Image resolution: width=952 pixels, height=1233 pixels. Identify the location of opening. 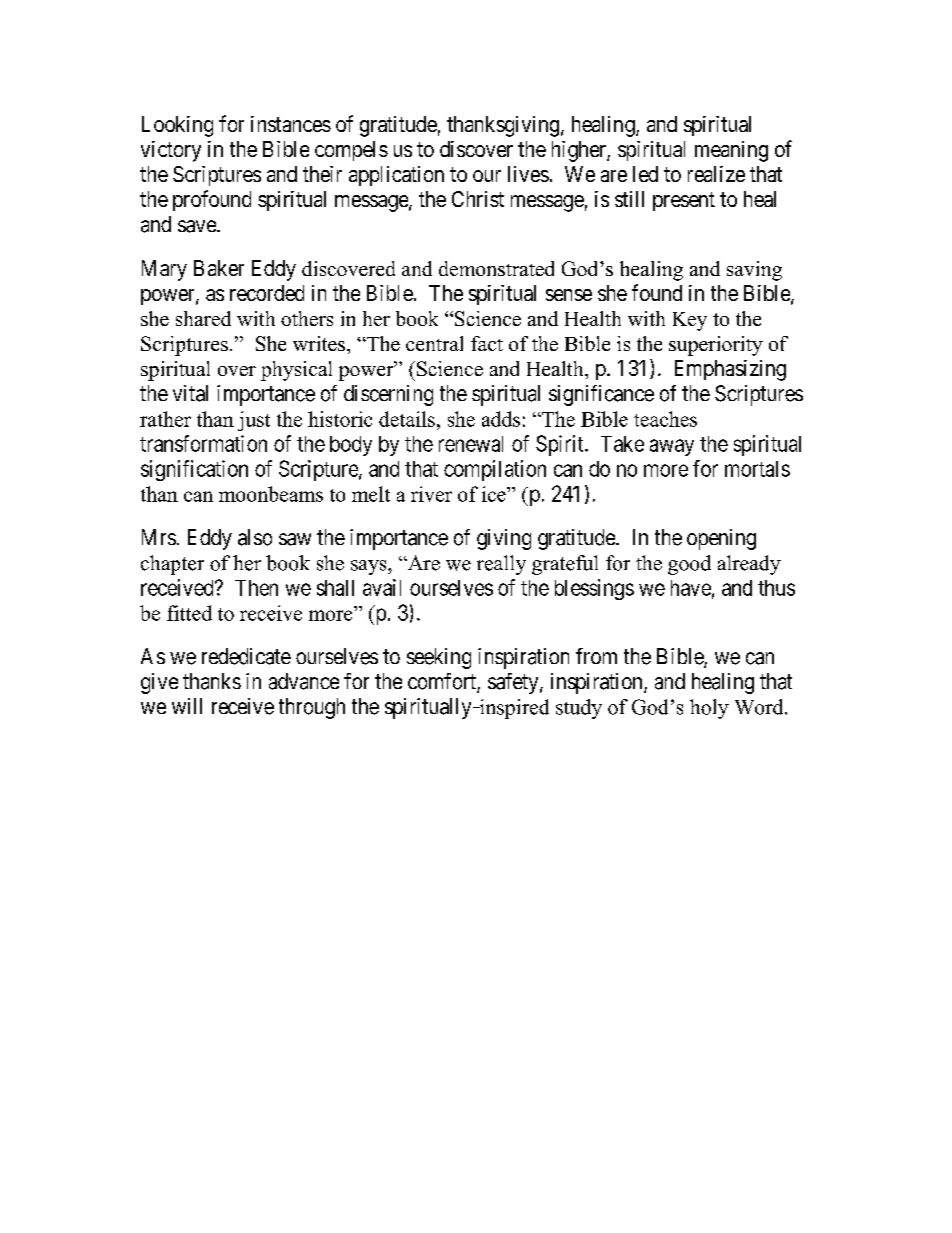
(721, 539).
